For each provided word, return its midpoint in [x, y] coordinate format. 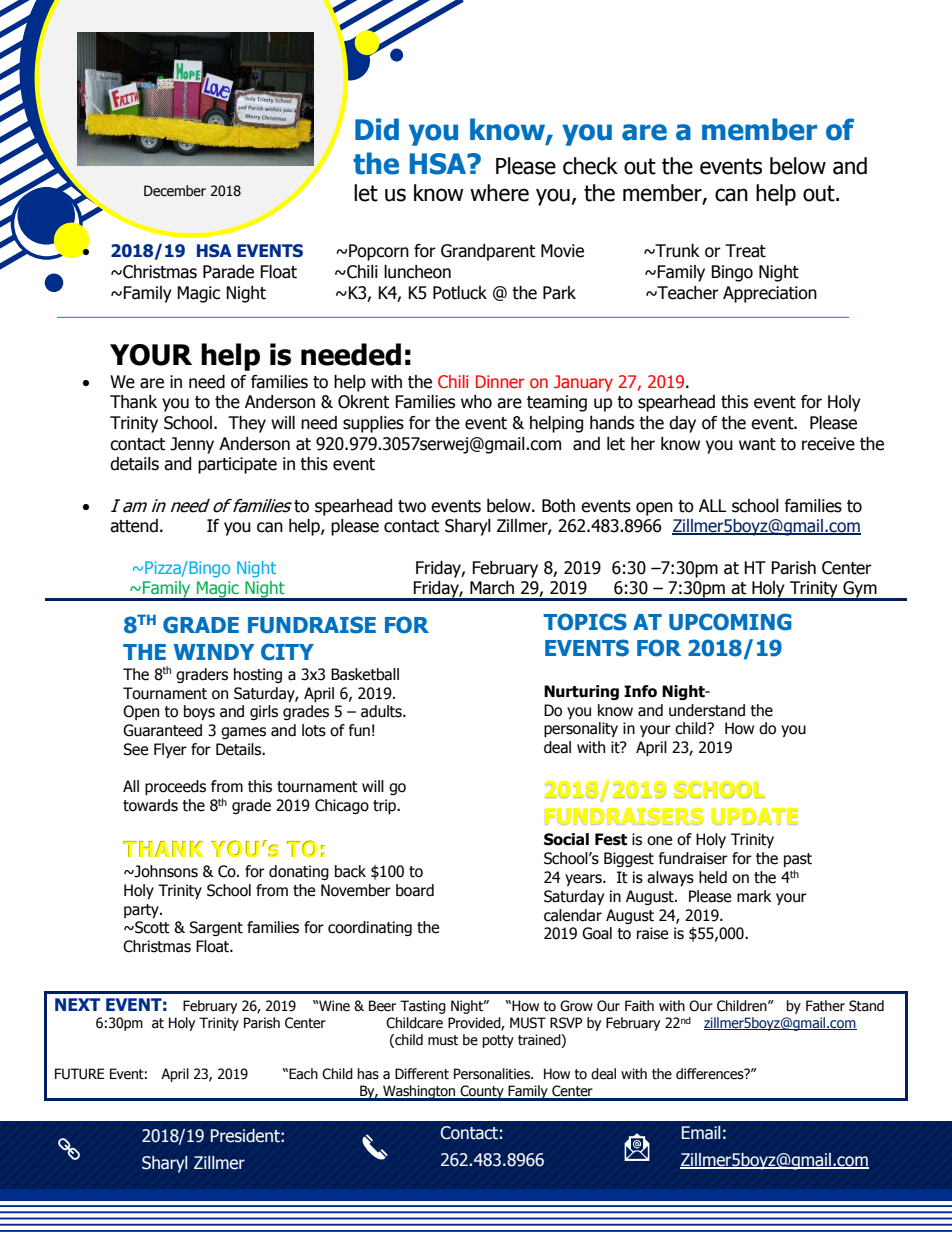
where [499, 193]
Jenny [192, 445]
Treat [745, 251]
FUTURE [79, 1074]
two [412, 506]
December [175, 191]
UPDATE [755, 816]
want [757, 444]
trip [386, 806]
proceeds [175, 787]
